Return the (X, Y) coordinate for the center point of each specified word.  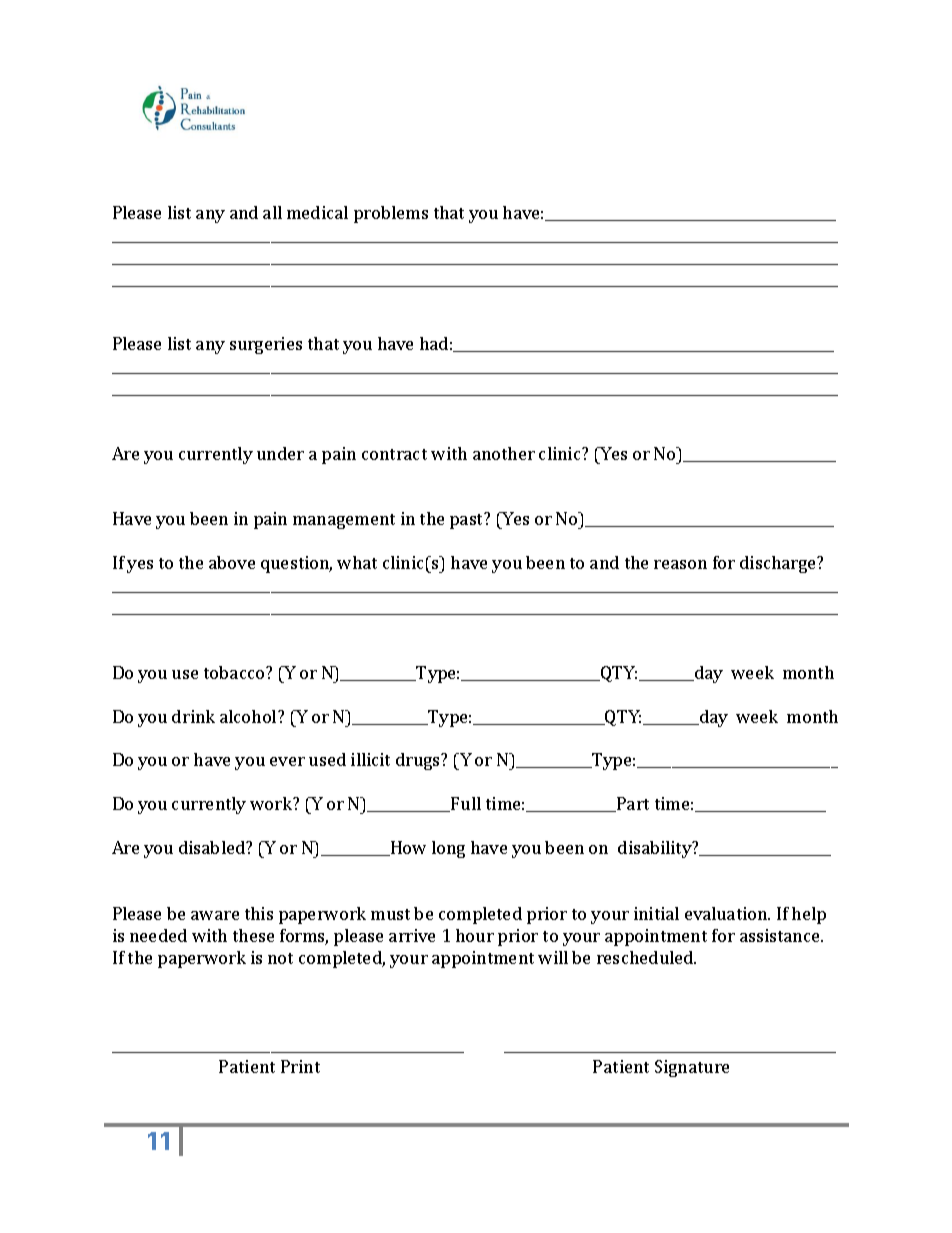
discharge (779, 564)
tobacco (235, 672)
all (272, 212)
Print (300, 1066)
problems (391, 214)
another (504, 453)
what (357, 562)
